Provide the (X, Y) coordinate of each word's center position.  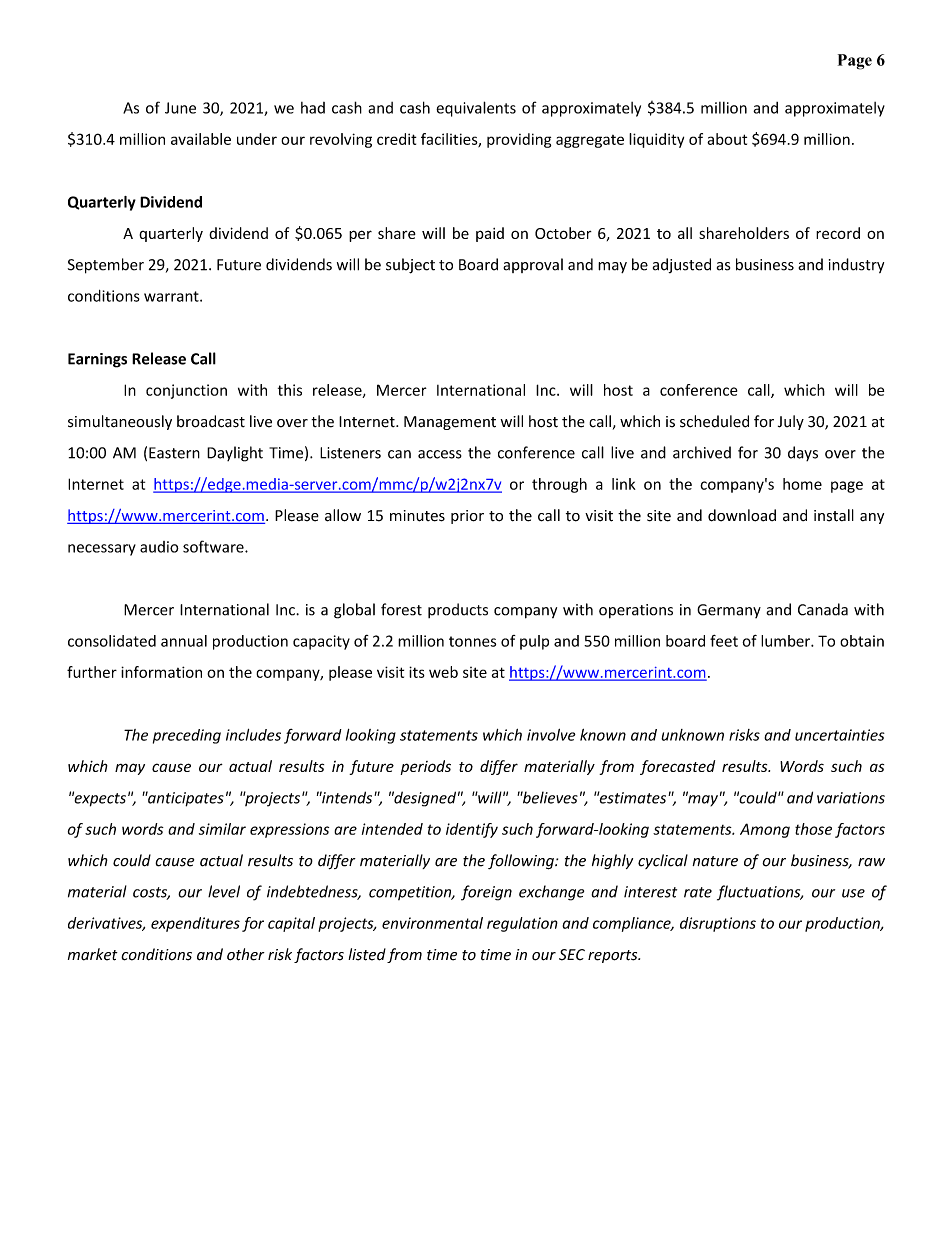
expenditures (195, 924)
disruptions (718, 924)
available (201, 139)
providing (519, 140)
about (727, 139)
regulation (522, 924)
